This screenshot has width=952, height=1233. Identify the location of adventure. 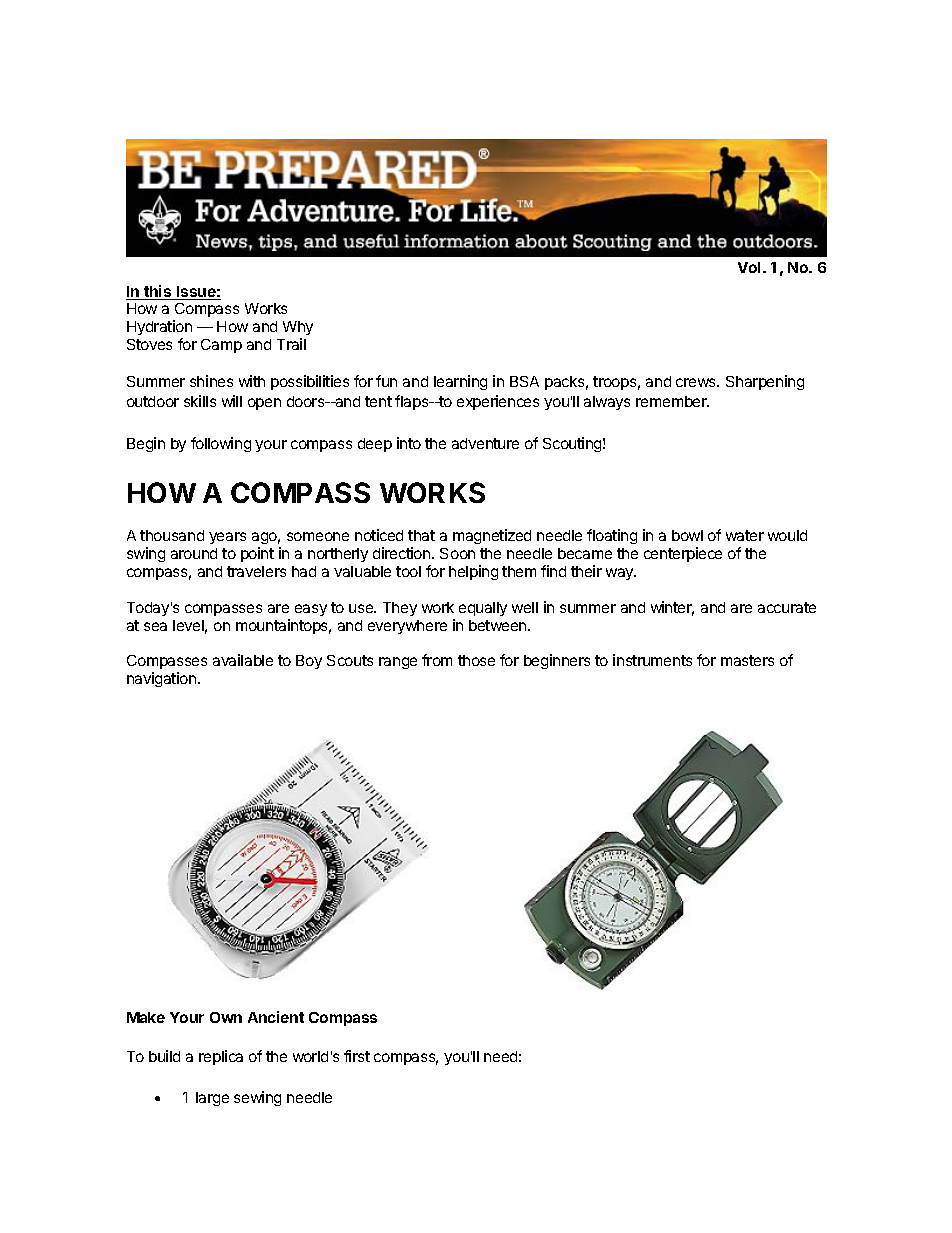
(485, 443).
